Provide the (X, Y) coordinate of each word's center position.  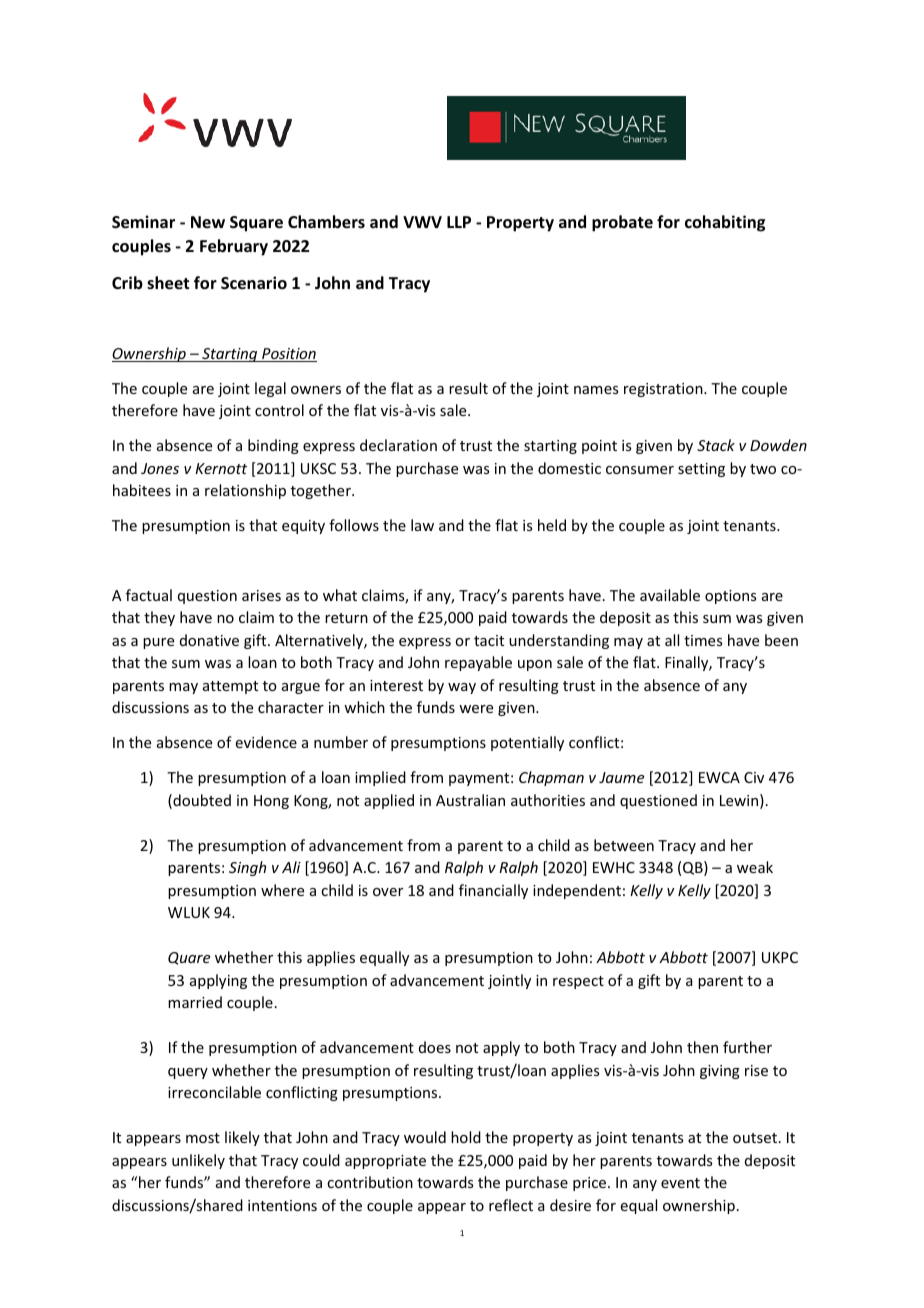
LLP (459, 222)
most (203, 1138)
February (234, 247)
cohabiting (725, 223)
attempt (230, 687)
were (476, 709)
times (703, 640)
